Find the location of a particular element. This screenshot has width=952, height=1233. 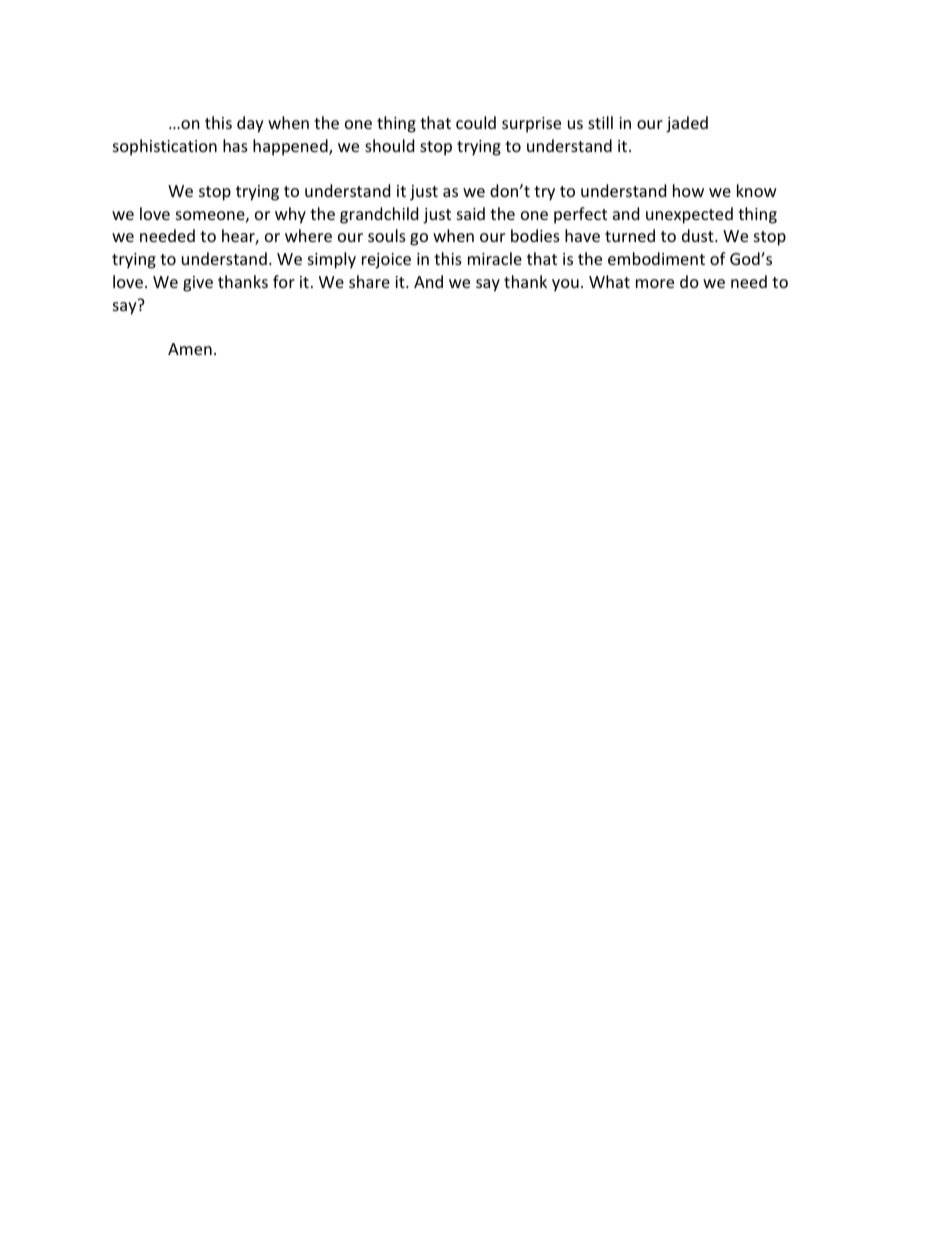

souls is located at coordinates (387, 235).
